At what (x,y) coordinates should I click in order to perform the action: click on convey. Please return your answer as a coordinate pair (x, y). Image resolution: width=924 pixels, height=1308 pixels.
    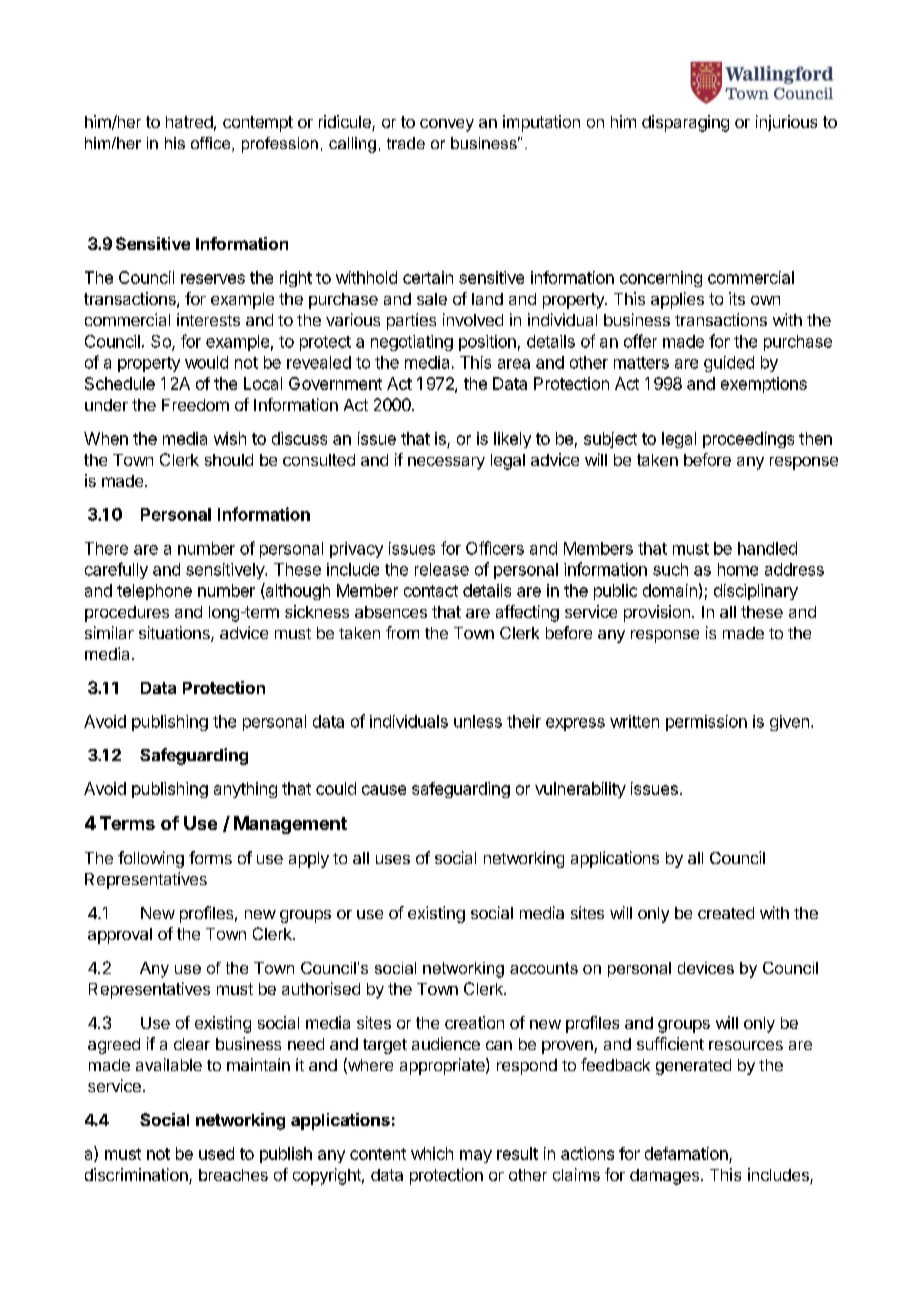
    Looking at the image, I should click on (447, 125).
